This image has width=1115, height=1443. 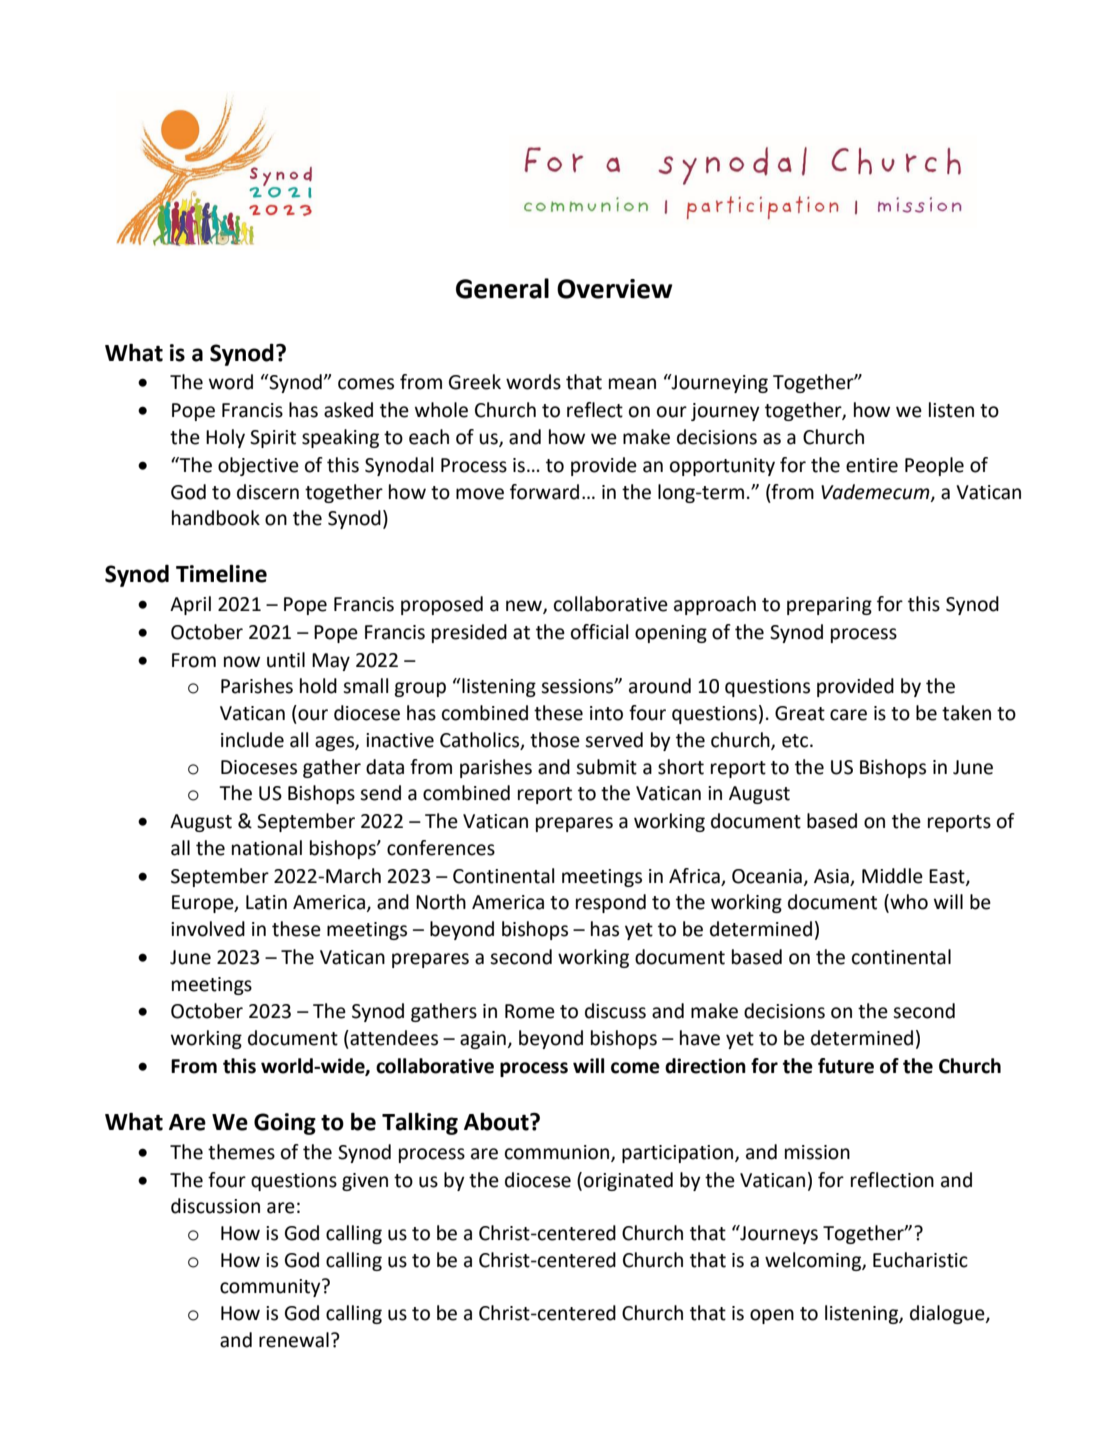 What do you see at coordinates (848, 715) in the image?
I see `care` at bounding box center [848, 715].
